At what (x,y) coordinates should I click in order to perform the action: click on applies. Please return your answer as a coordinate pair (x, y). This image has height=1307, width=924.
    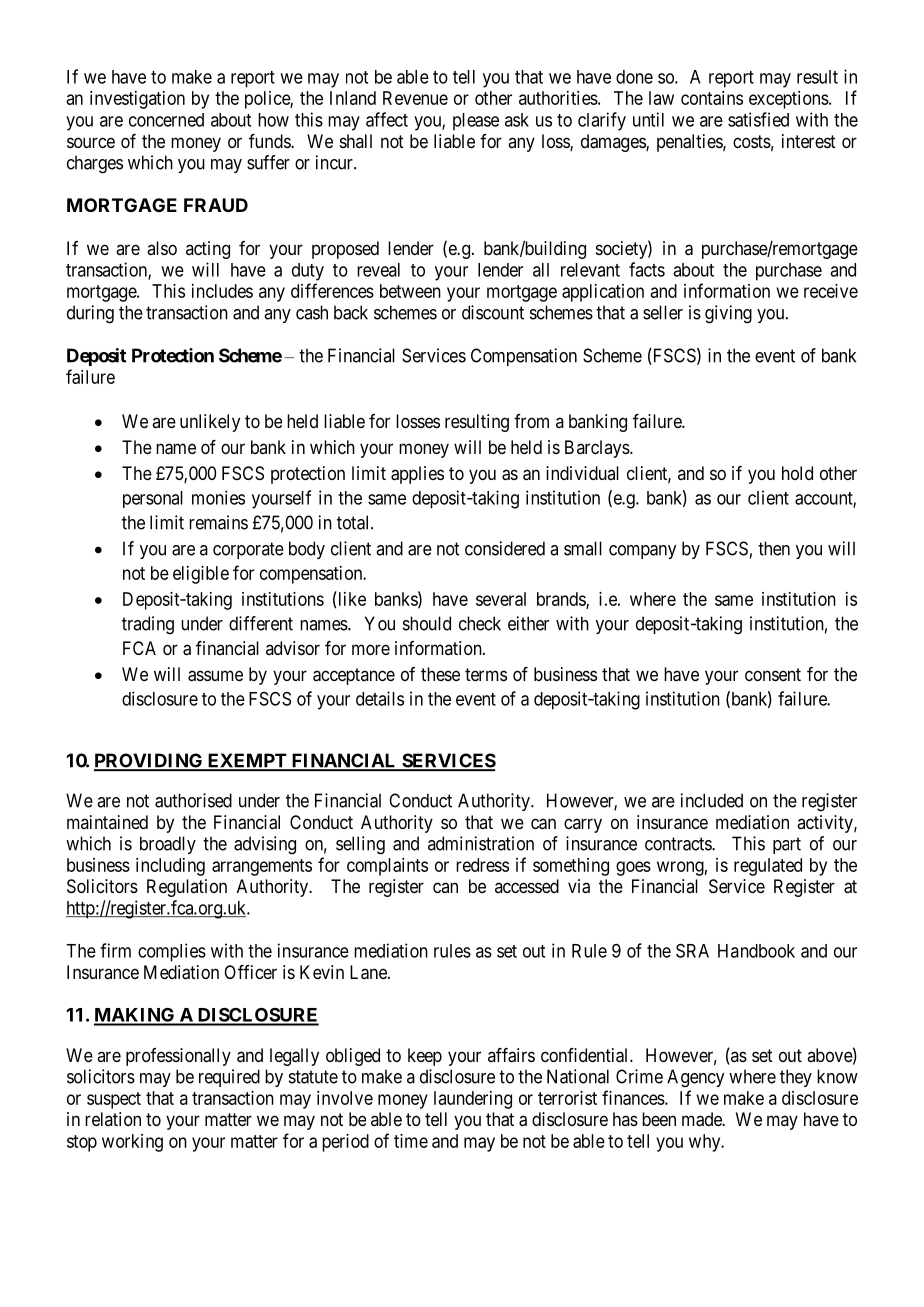
    Looking at the image, I should click on (417, 475).
